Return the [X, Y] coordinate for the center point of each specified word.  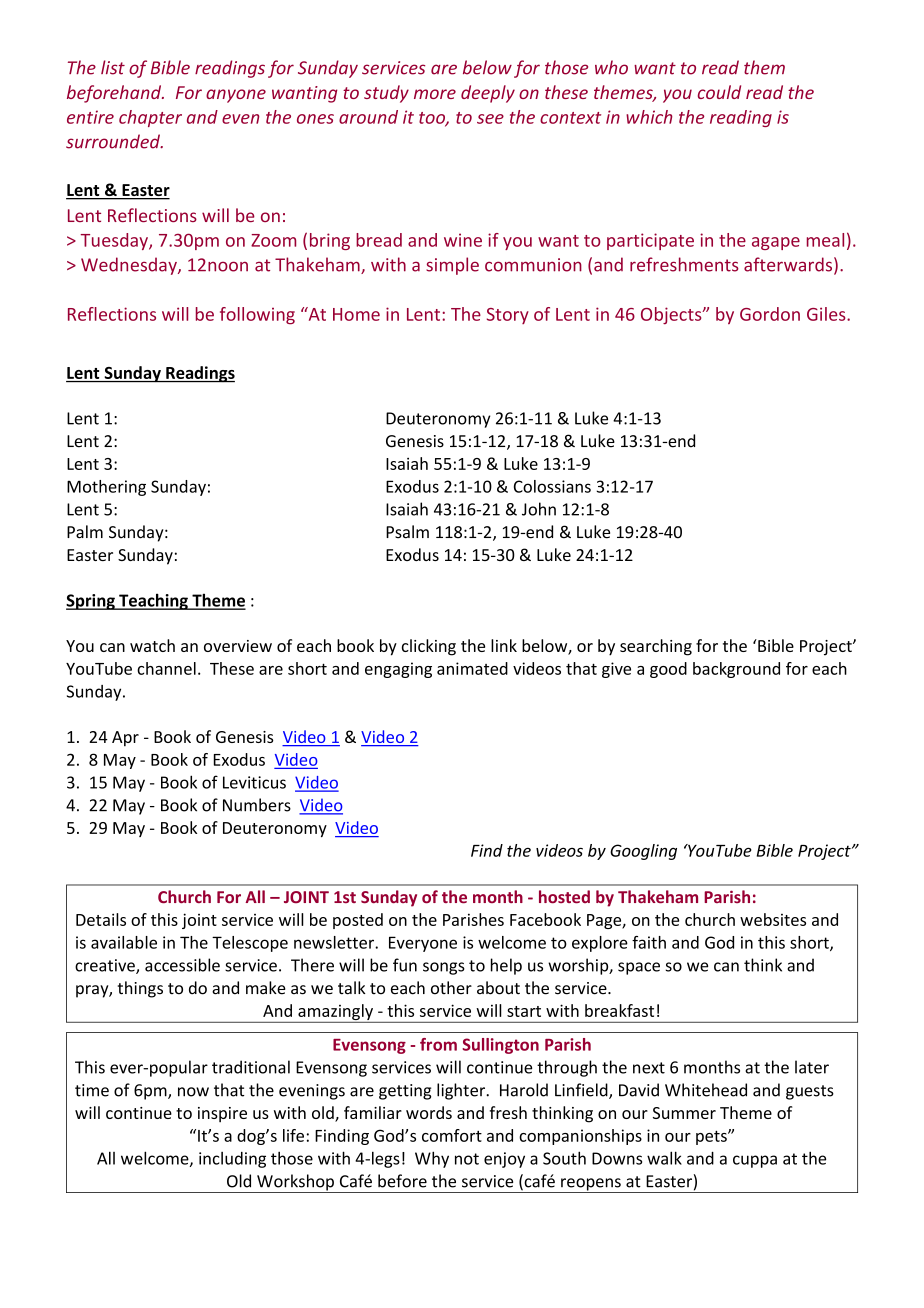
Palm [85, 532]
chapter [150, 118]
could [719, 92]
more [435, 94]
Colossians [552, 486]
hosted [564, 897]
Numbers [257, 805]
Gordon [770, 314]
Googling [643, 852]
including [232, 1160]
